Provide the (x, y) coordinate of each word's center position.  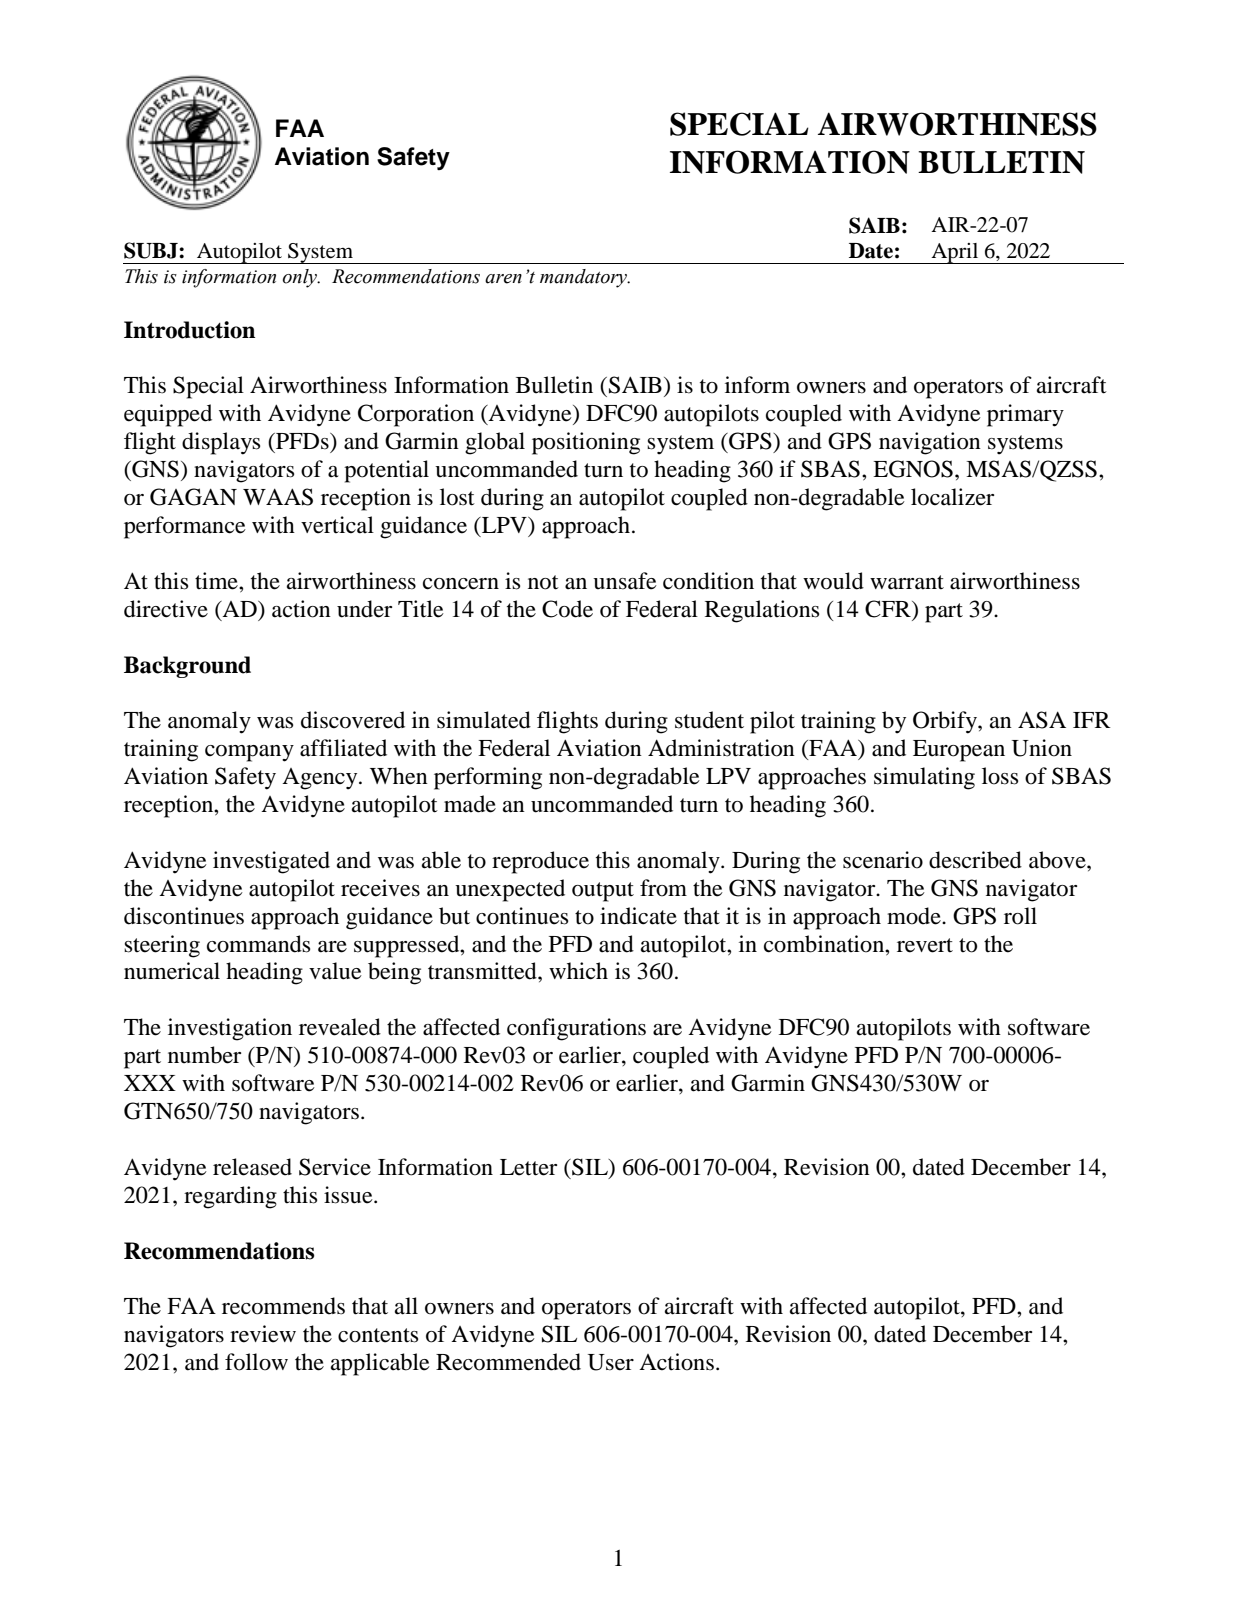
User (611, 1362)
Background (187, 667)
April (955, 253)
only (301, 278)
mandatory (584, 278)
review (263, 1334)
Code (567, 609)
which (578, 971)
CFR (889, 609)
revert (925, 945)
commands (258, 944)
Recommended (508, 1362)
